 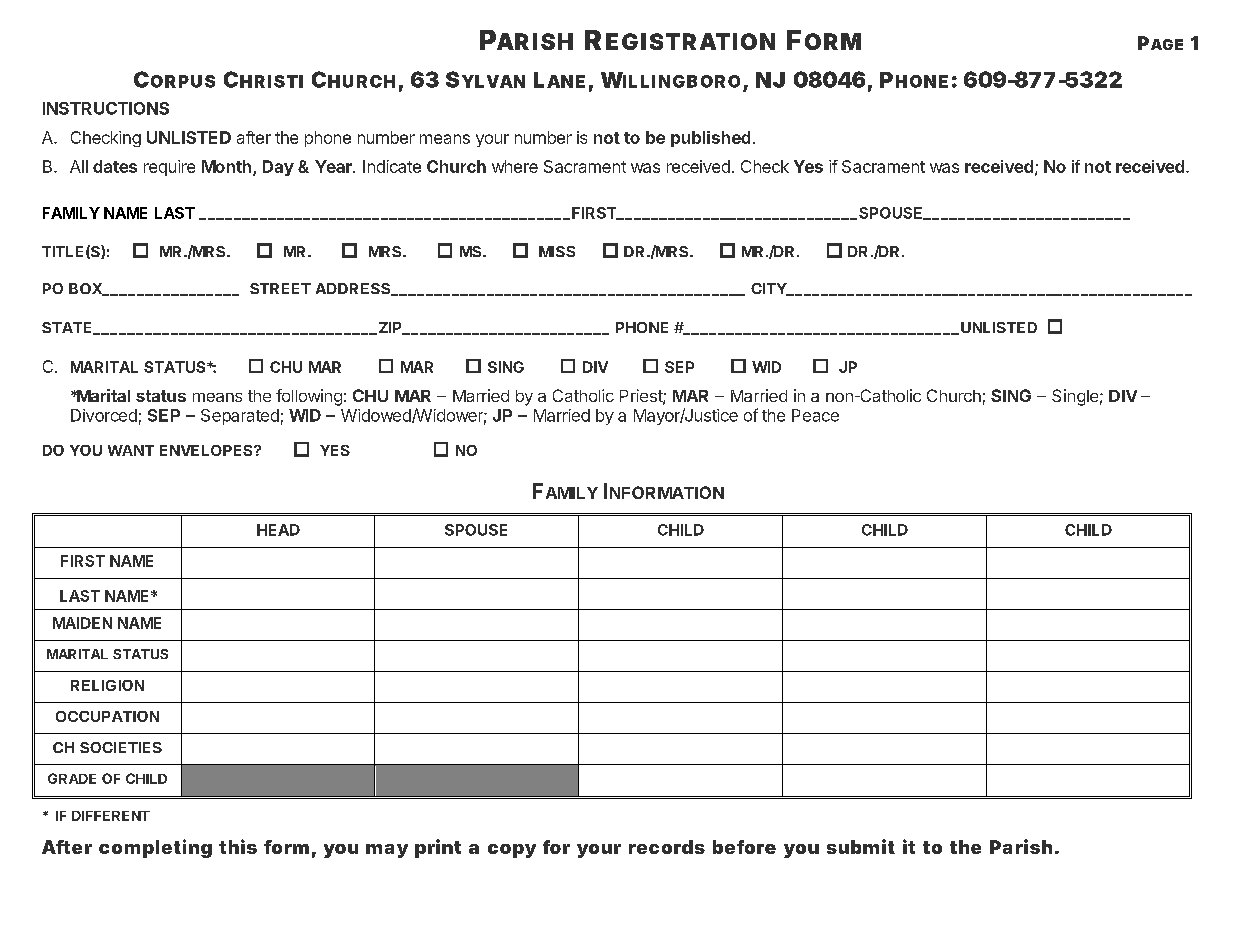 I want to click on before, so click(x=744, y=847).
